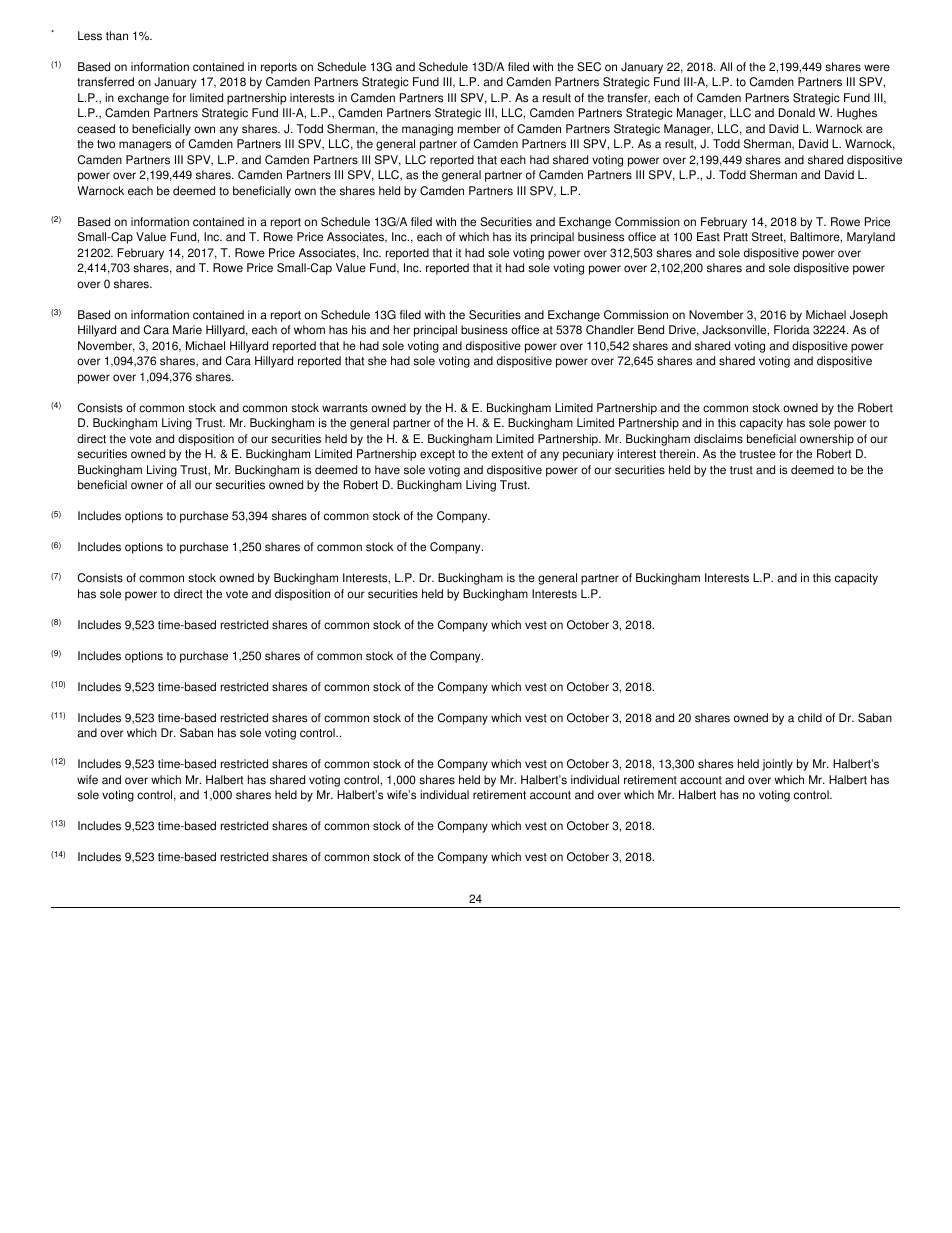 Image resolution: width=952 pixels, height=1233 pixels. Describe the element at coordinates (777, 765) in the document. I see `jointly` at that location.
